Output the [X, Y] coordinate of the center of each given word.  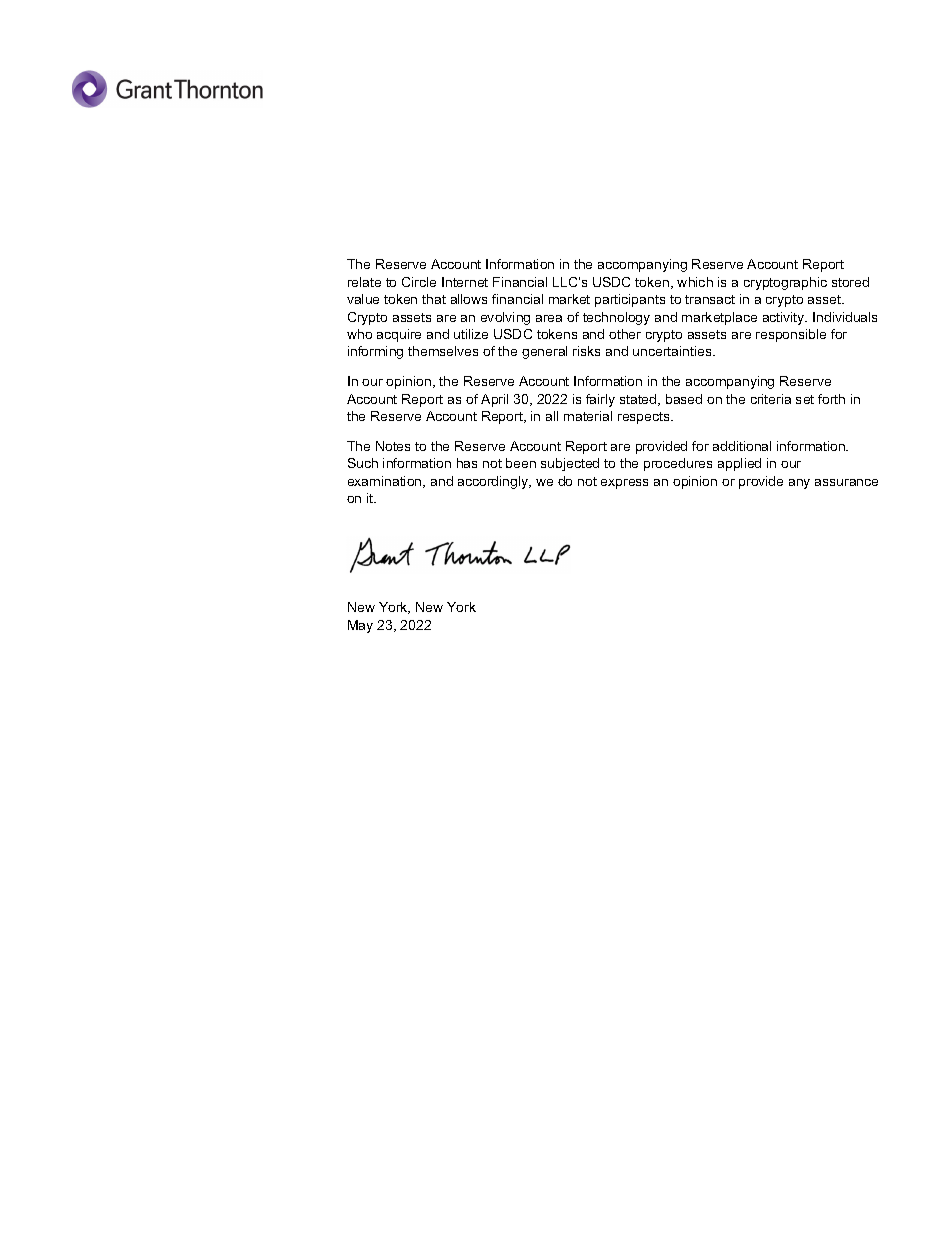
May [360, 626]
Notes [393, 446]
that [434, 299]
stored [850, 282]
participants [630, 300]
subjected [570, 464]
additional [742, 446]
